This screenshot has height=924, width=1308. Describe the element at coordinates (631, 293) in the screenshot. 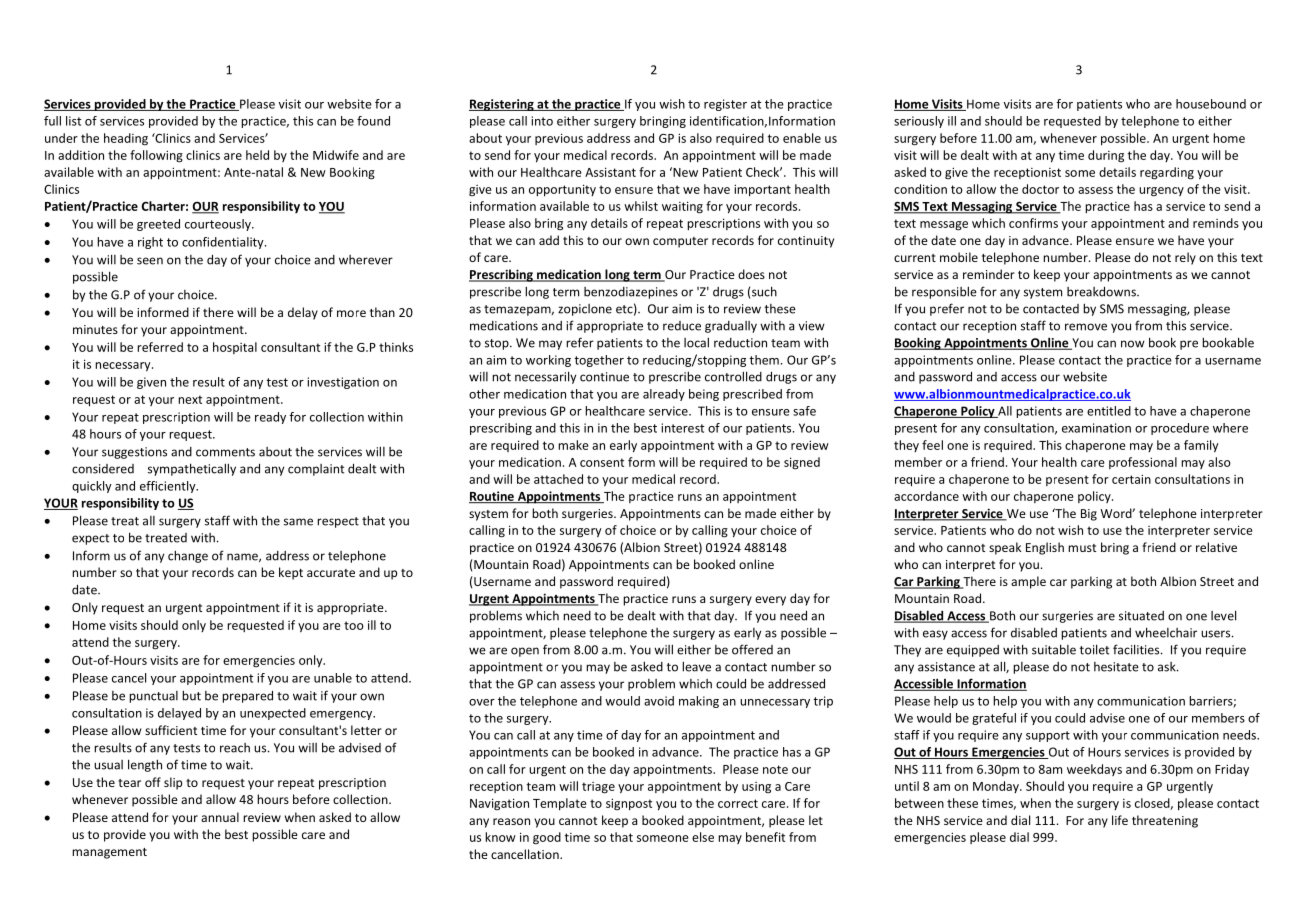

I see `benzodiazepines` at that location.
